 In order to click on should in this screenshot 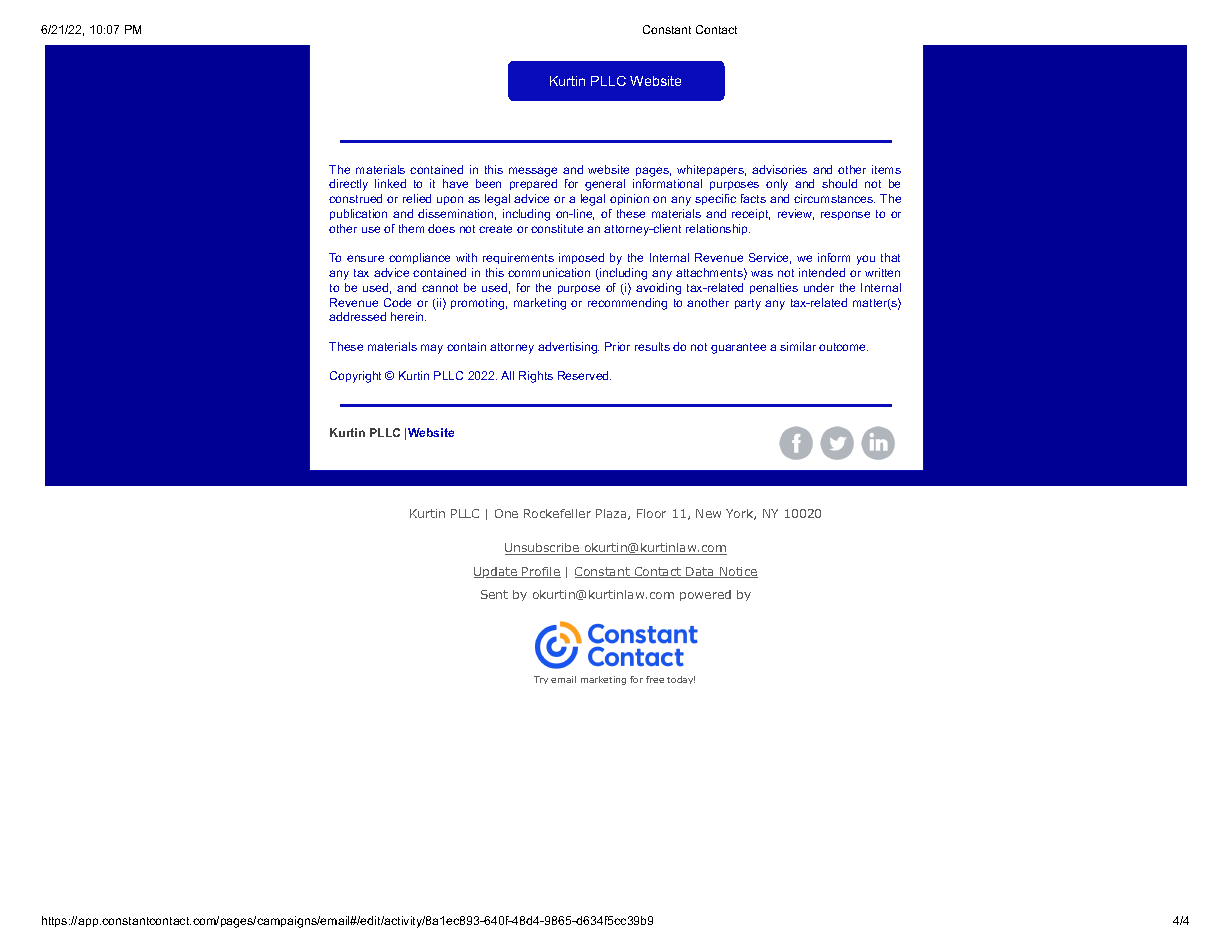, I will do `click(839, 183)`.
